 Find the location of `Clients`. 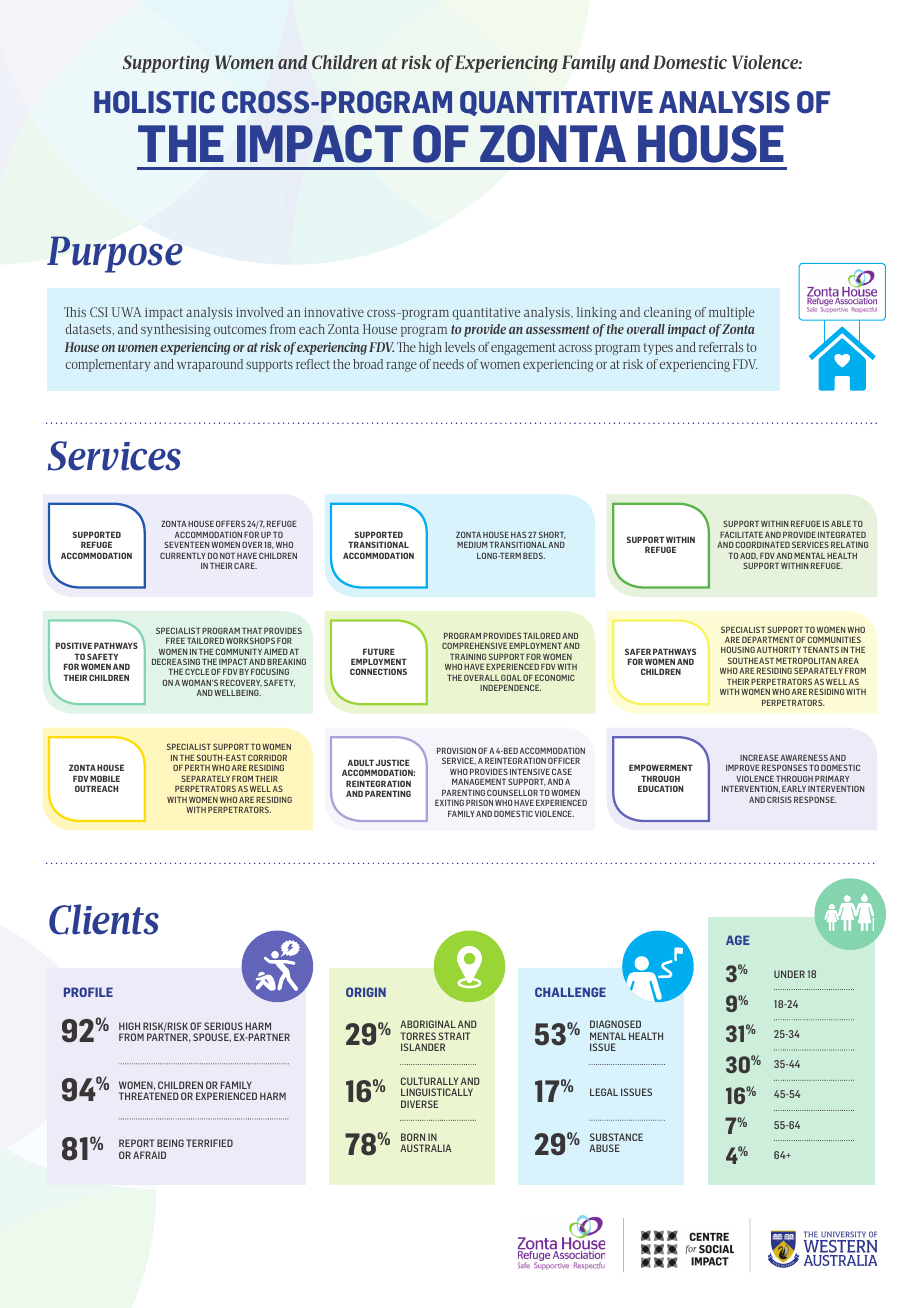

Clients is located at coordinates (104, 919).
